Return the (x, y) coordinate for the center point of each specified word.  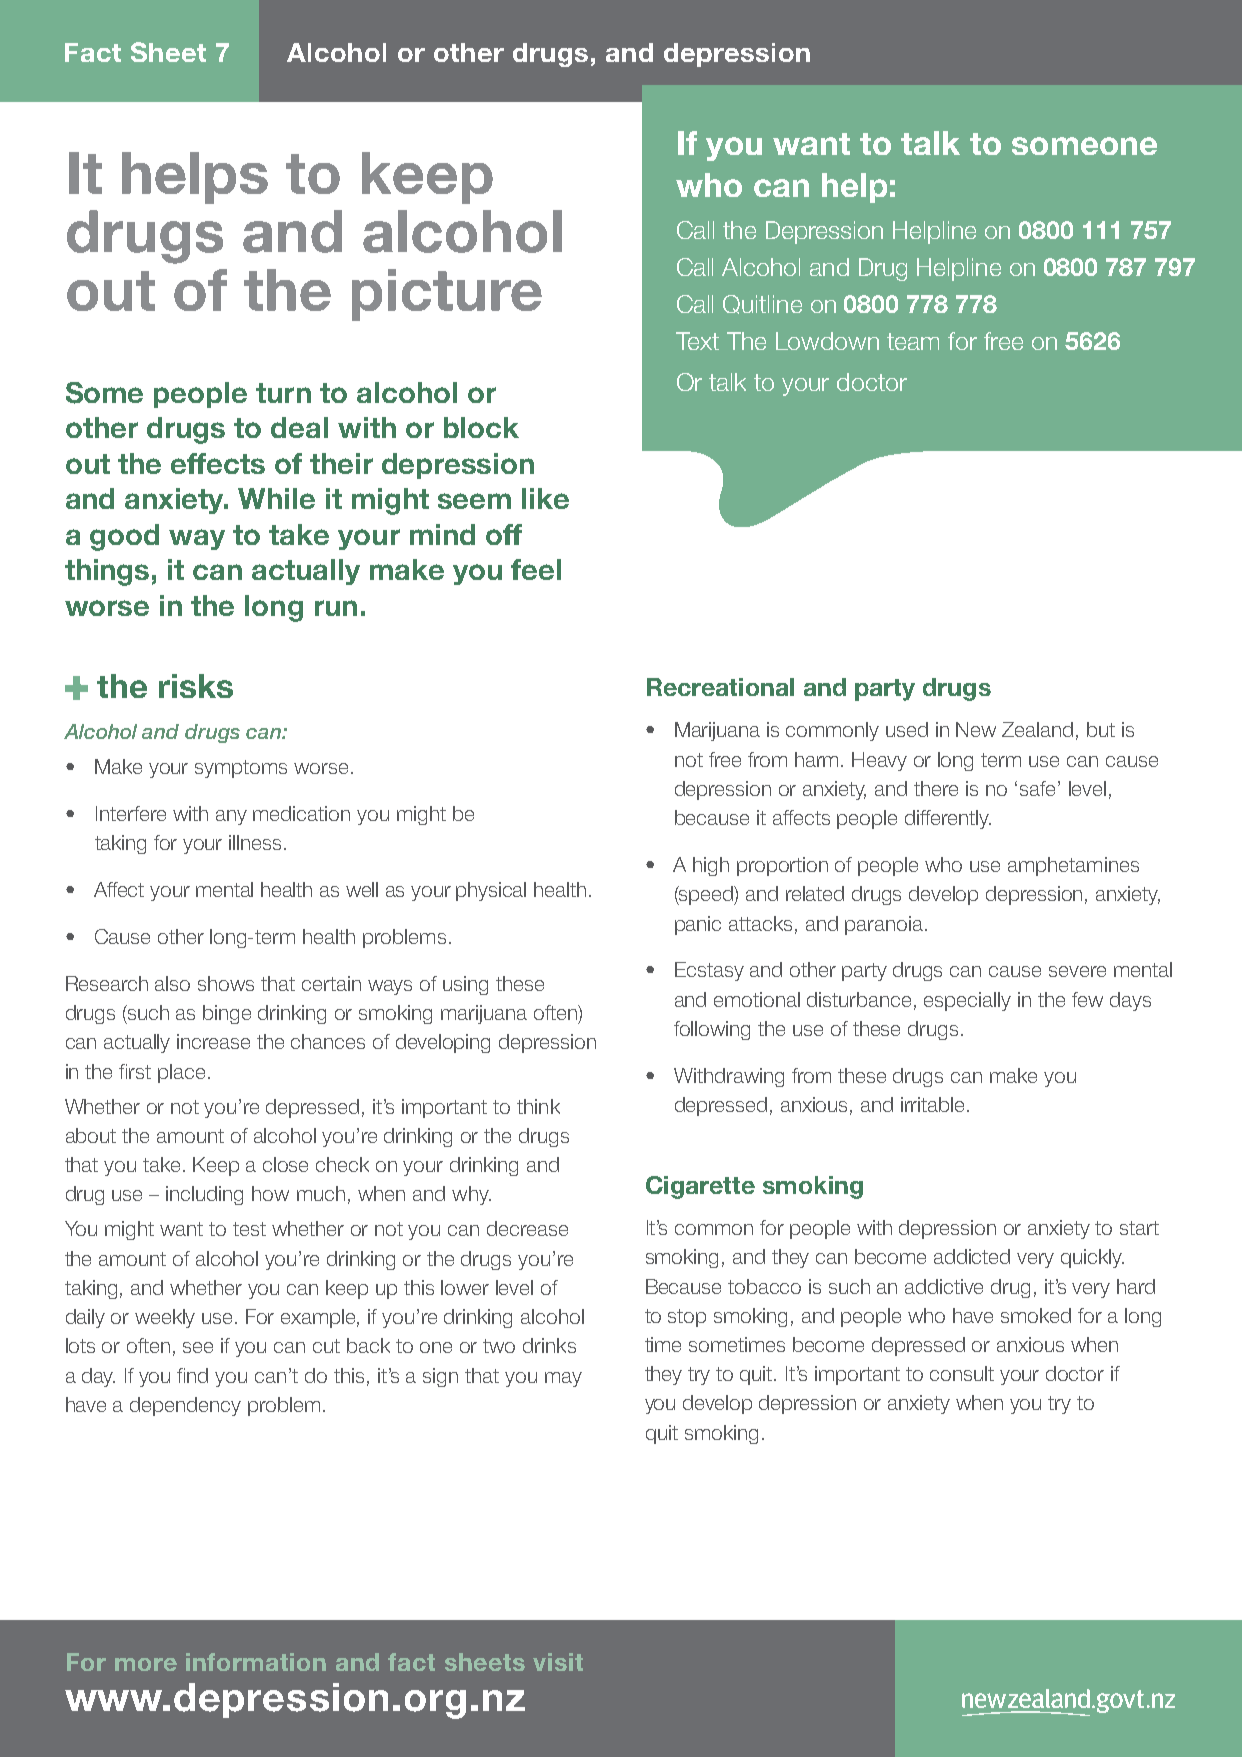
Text (697, 341)
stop (687, 1318)
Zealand (1037, 729)
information (256, 1662)
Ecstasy (709, 971)
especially (967, 1001)
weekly (165, 1318)
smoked (1036, 1315)
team (913, 341)
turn (283, 393)
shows (226, 983)
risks (196, 686)
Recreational (720, 687)
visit (558, 1662)
